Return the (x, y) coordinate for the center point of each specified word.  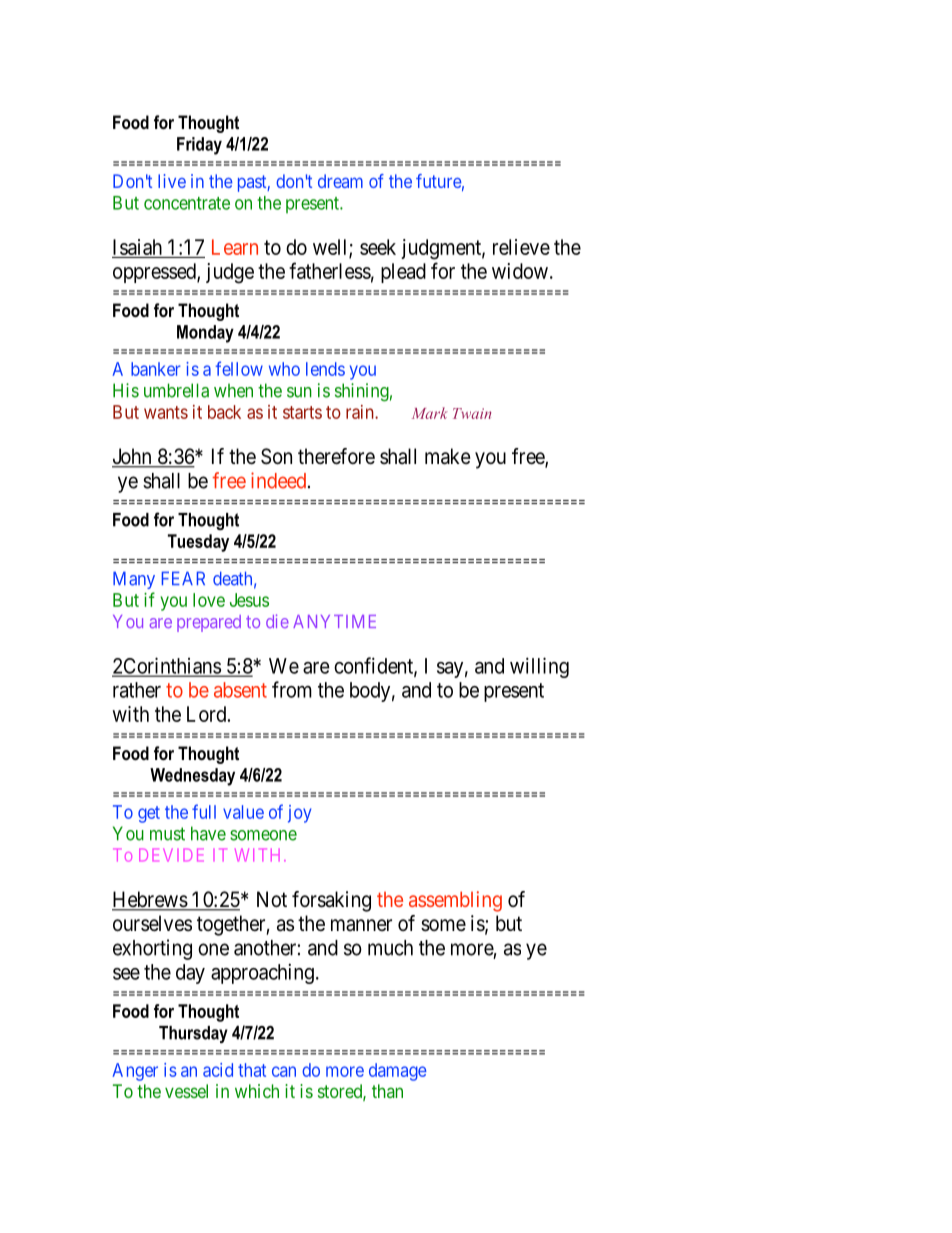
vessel (186, 1091)
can (284, 1071)
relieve (521, 247)
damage (398, 1072)
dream (340, 181)
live (172, 181)
